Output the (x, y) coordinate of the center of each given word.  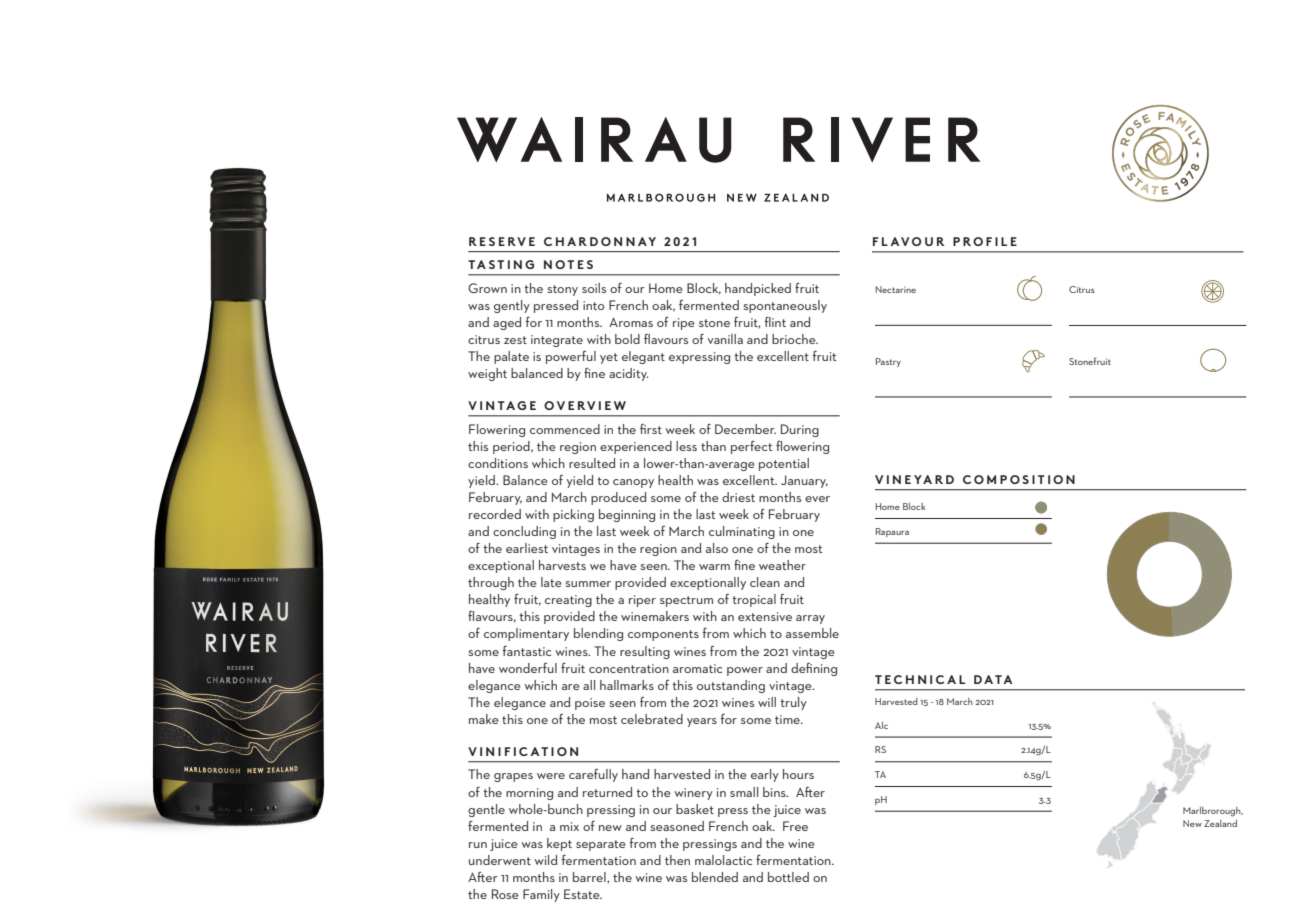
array (810, 619)
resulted (592, 463)
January (804, 481)
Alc (881, 725)
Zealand (1220, 823)
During (800, 430)
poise (590, 704)
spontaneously (785, 306)
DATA (993, 679)
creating (568, 601)
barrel (590, 877)
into (593, 305)
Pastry (888, 362)
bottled (788, 877)
